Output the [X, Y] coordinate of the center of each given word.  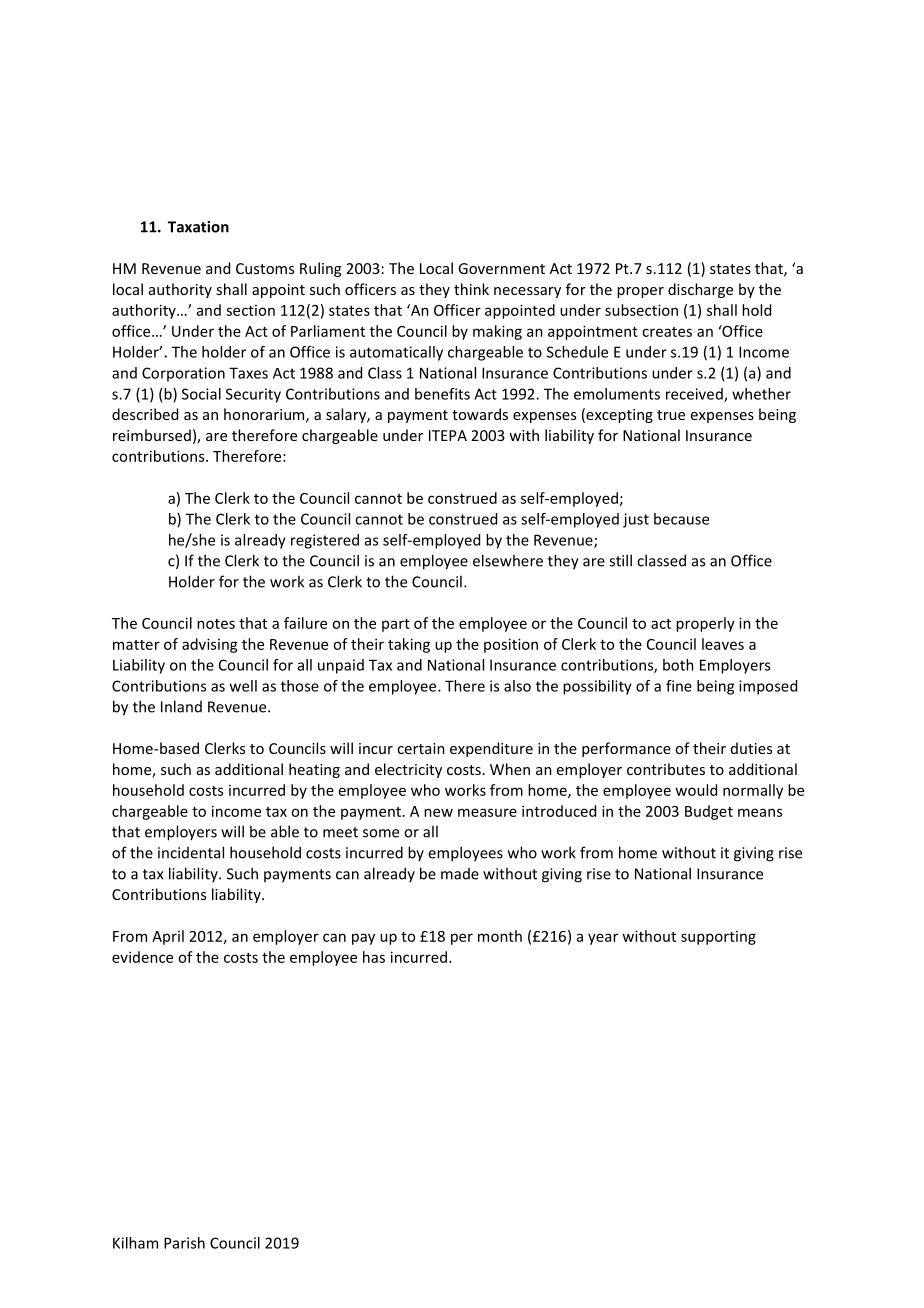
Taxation [198, 227]
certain [421, 748]
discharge [700, 290]
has [374, 957]
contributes [666, 769]
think [471, 289]
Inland [181, 706]
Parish [184, 1243]
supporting [718, 938]
